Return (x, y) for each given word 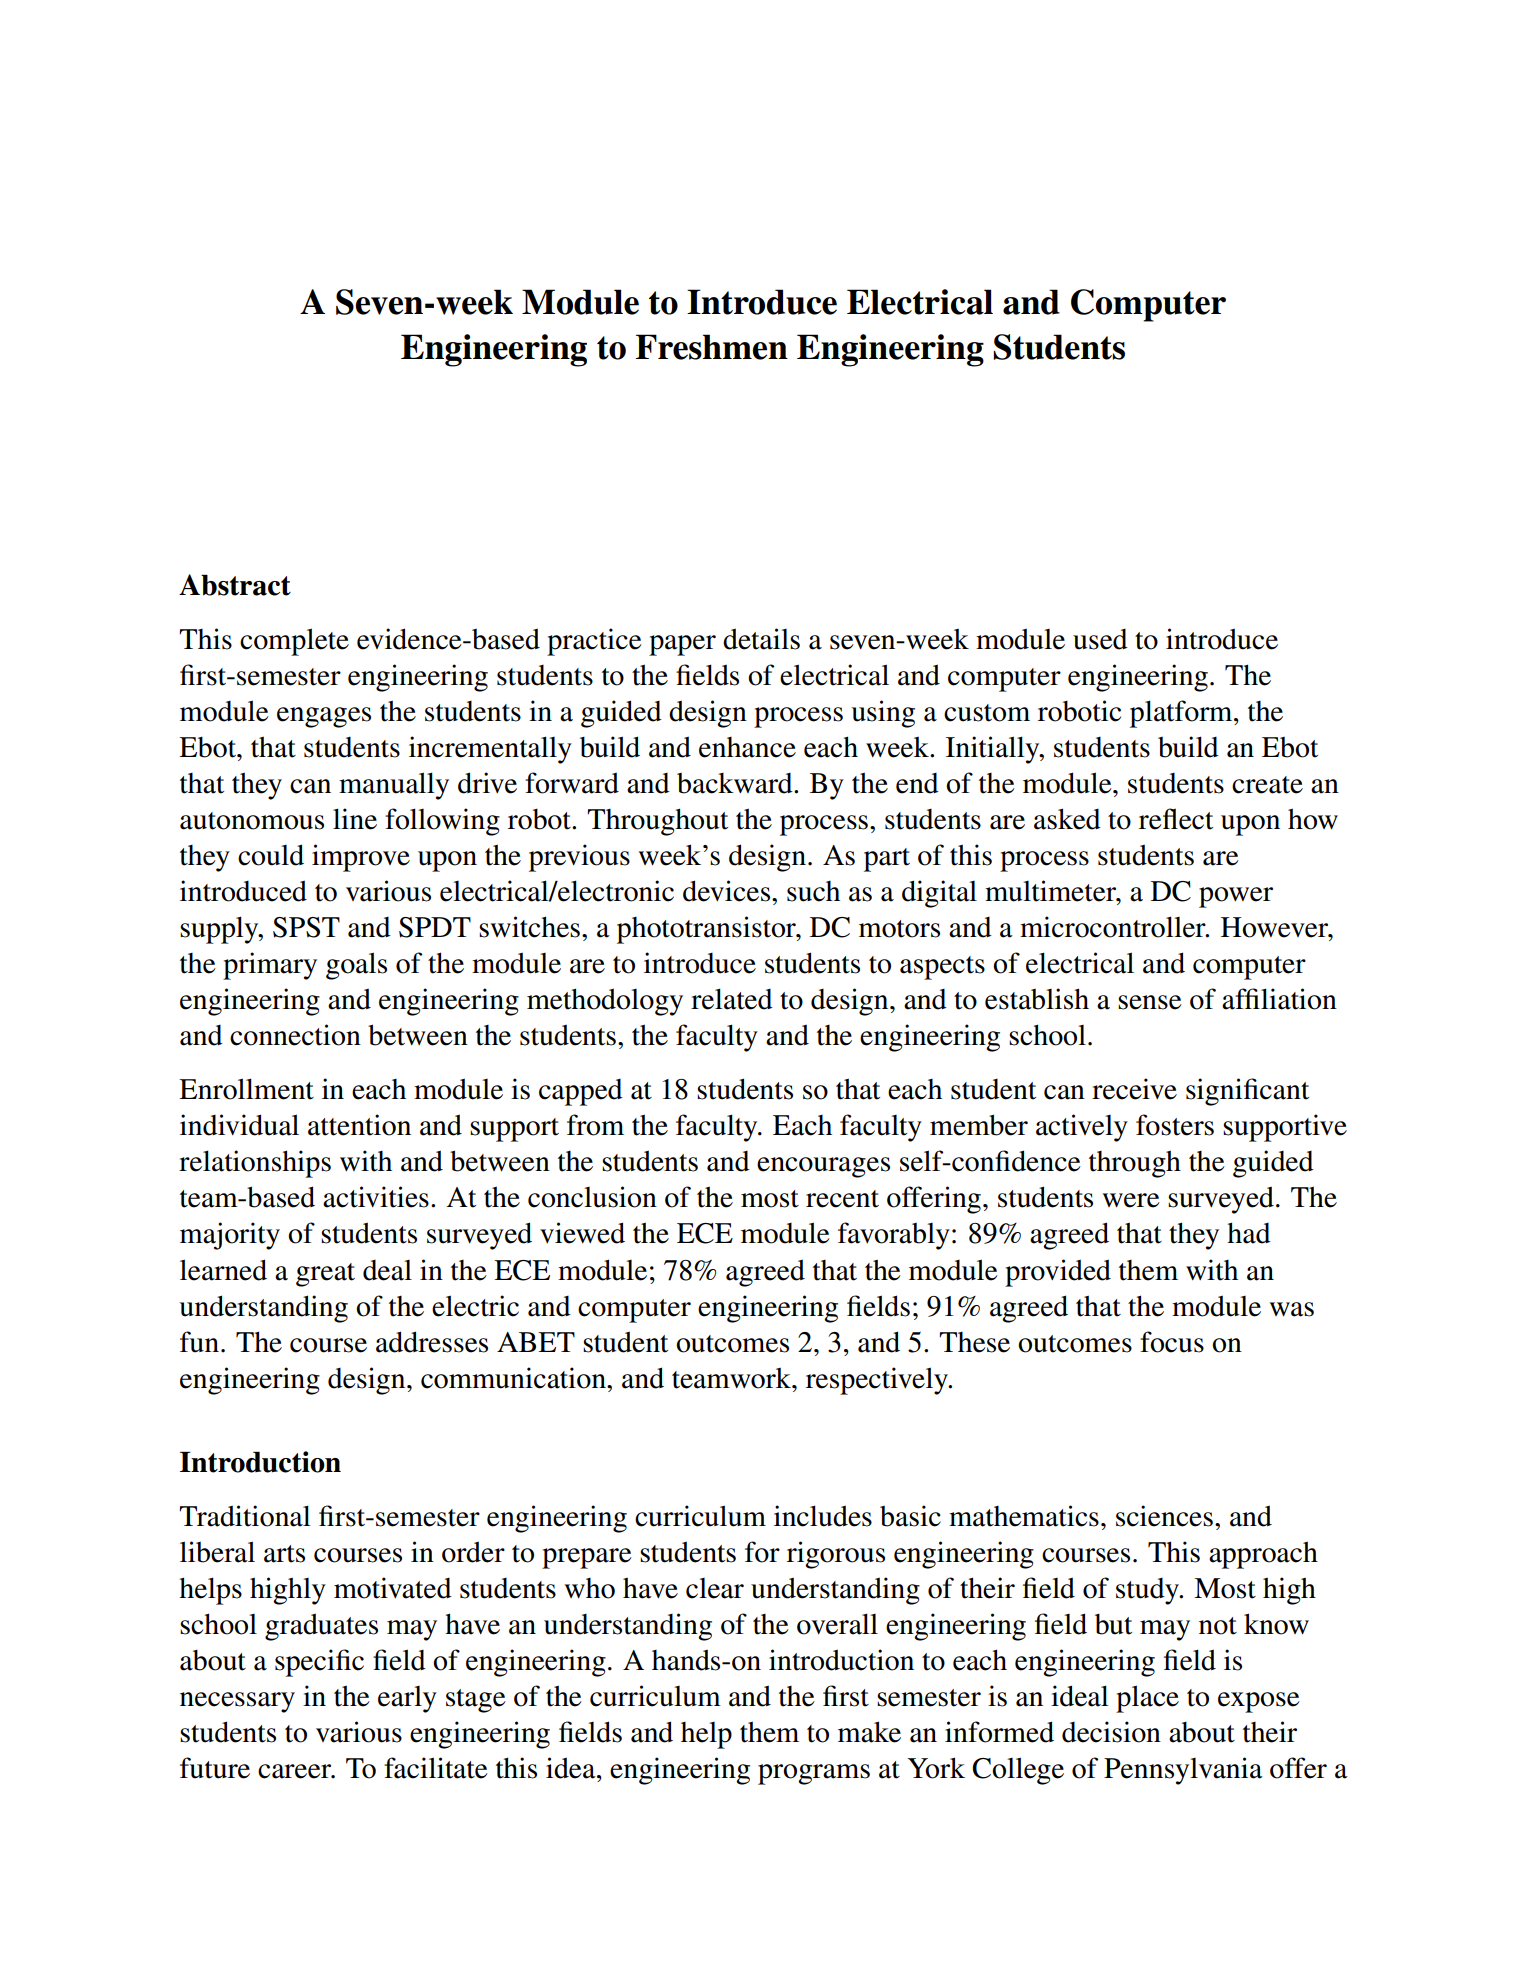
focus (1172, 1342)
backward (736, 783)
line (355, 819)
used (1100, 639)
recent (842, 1199)
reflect (1176, 819)
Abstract (235, 585)
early (407, 1699)
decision (1111, 1732)
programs (814, 1774)
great (325, 1275)
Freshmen (712, 347)
